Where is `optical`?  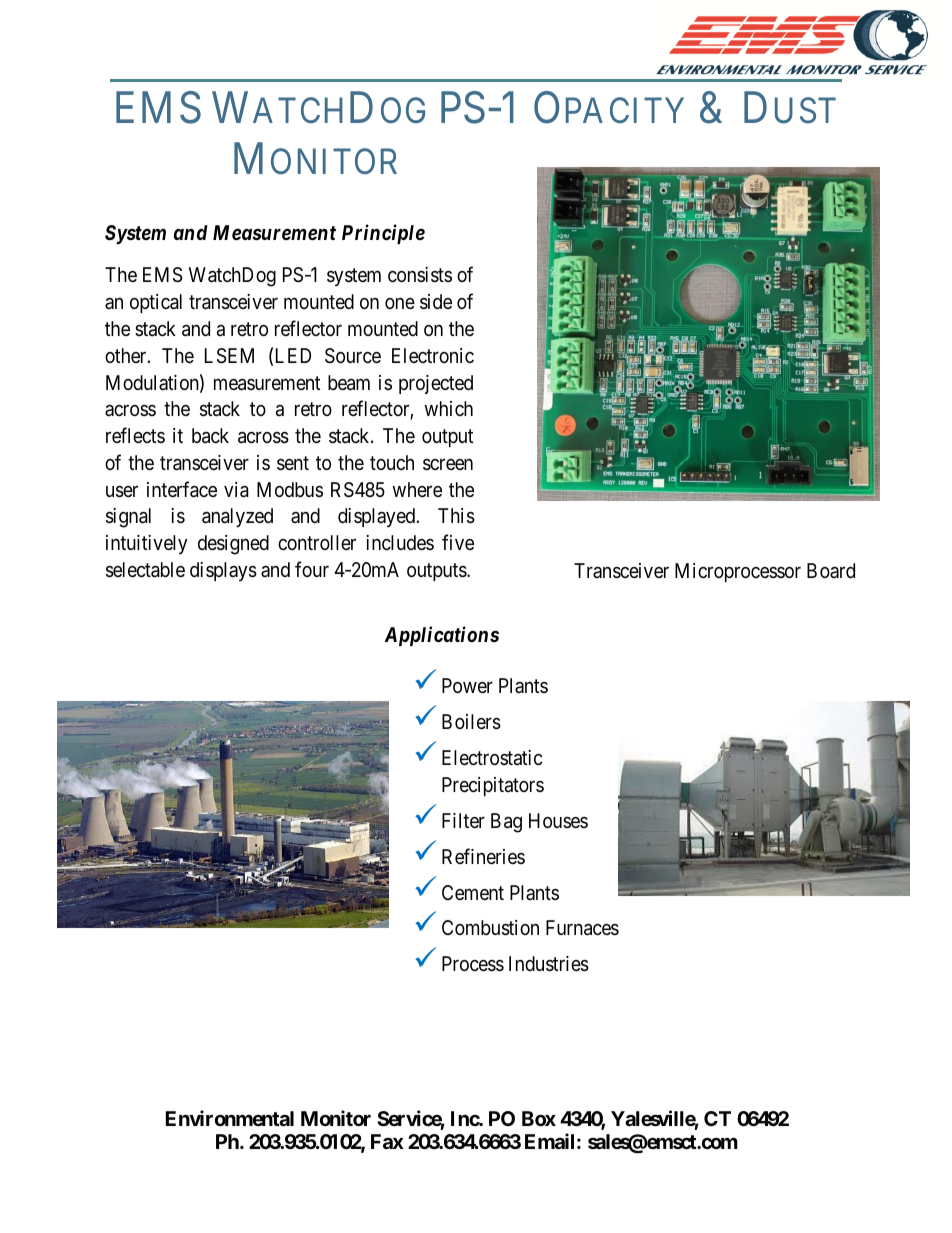
optical is located at coordinates (156, 303).
